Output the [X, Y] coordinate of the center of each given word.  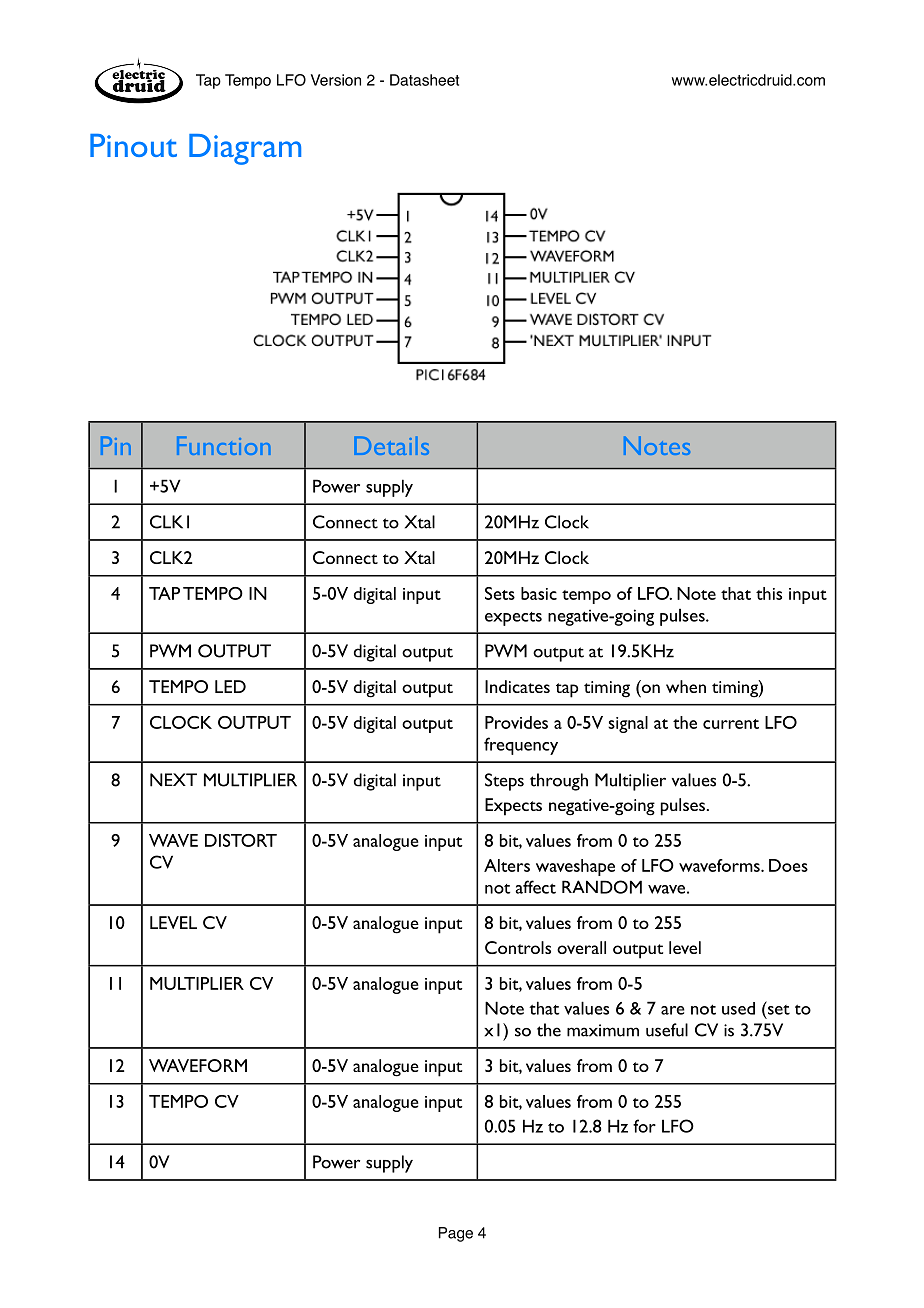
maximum [603, 1030]
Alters [507, 865]
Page [456, 1234]
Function [224, 445]
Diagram [245, 149]
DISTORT [241, 840]
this [769, 593]
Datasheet [424, 80]
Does [788, 865]
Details [391, 445]
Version [336, 80]
